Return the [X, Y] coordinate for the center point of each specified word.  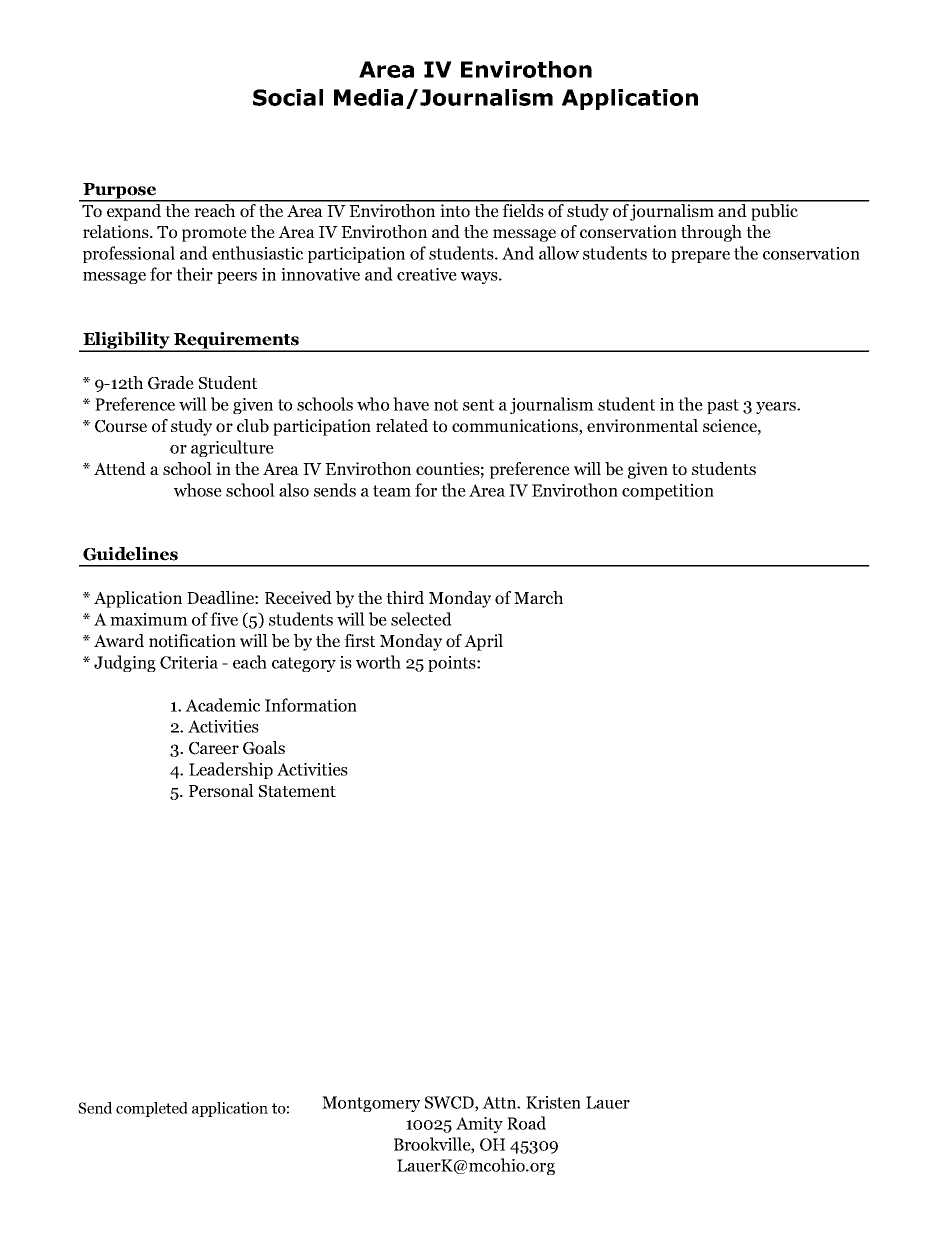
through [711, 233]
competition [668, 492]
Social [288, 97]
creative [427, 274]
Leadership [231, 770]
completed [152, 1109]
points [453, 664]
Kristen [553, 1102]
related [402, 425]
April [483, 642]
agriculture [232, 448]
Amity [479, 1125]
